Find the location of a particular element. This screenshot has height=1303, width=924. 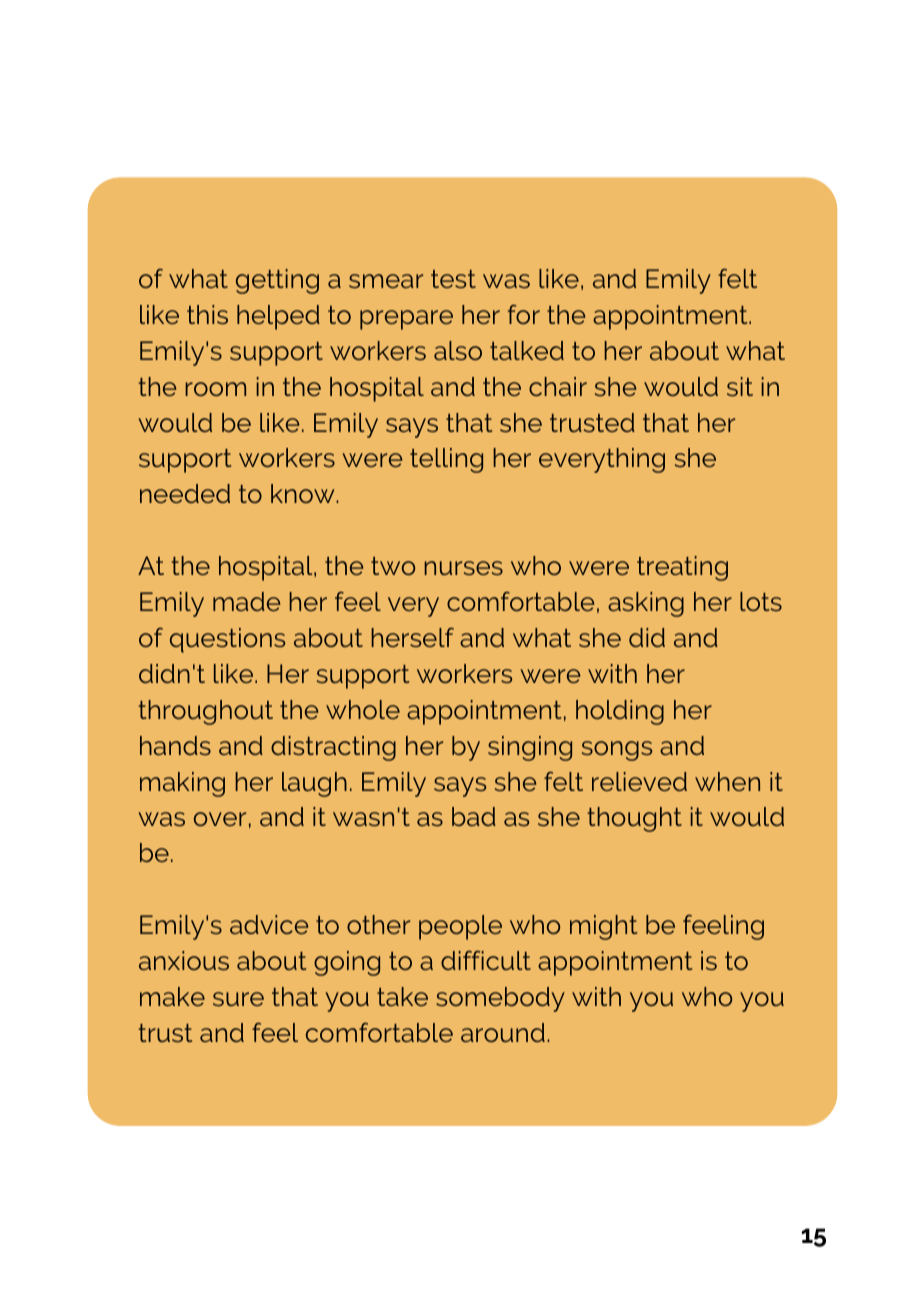

might is located at coordinates (603, 927).
